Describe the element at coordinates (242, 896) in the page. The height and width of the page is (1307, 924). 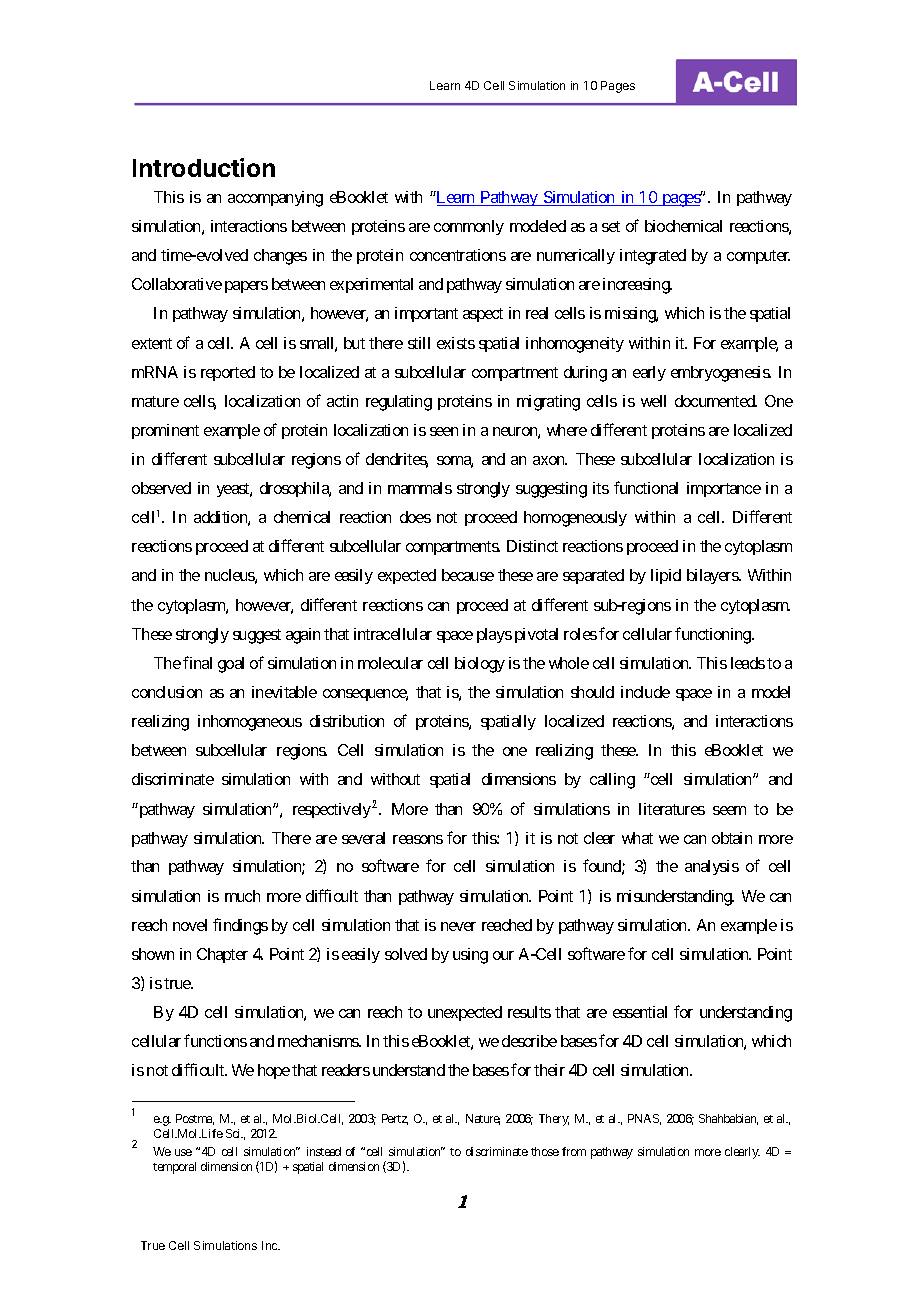
I see `much` at that location.
